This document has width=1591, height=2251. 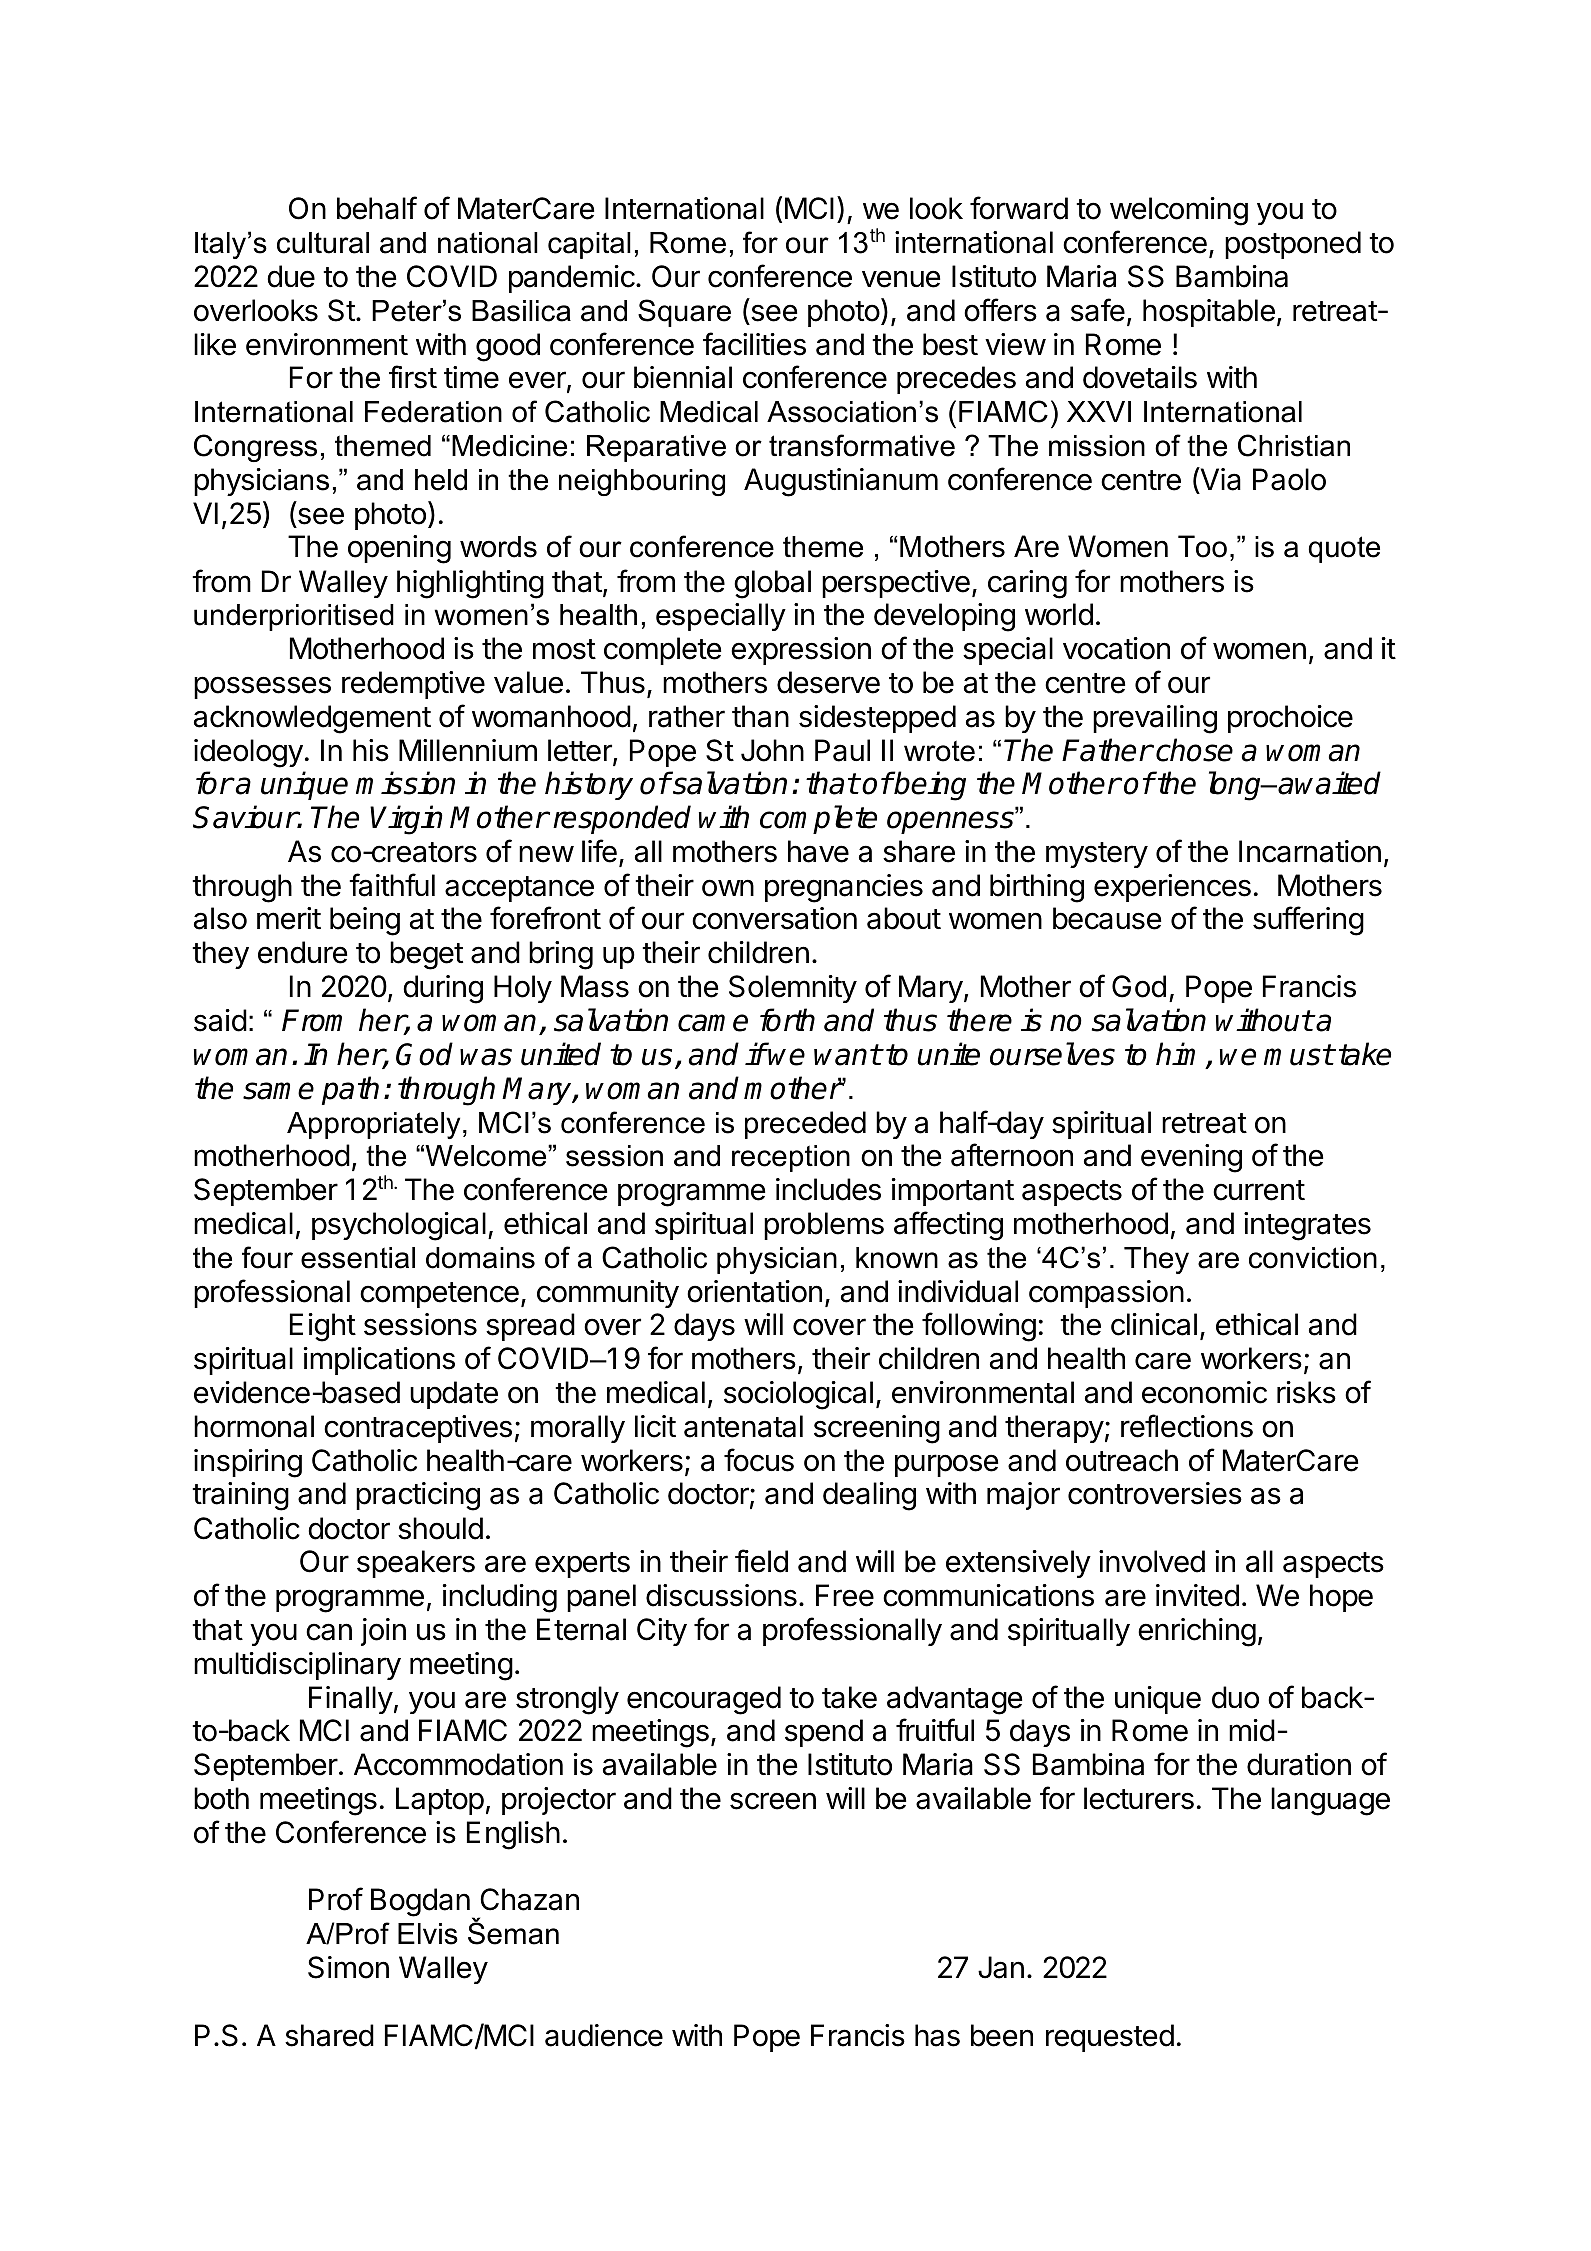 What do you see at coordinates (754, 1291) in the document?
I see `orientation` at bounding box center [754, 1291].
